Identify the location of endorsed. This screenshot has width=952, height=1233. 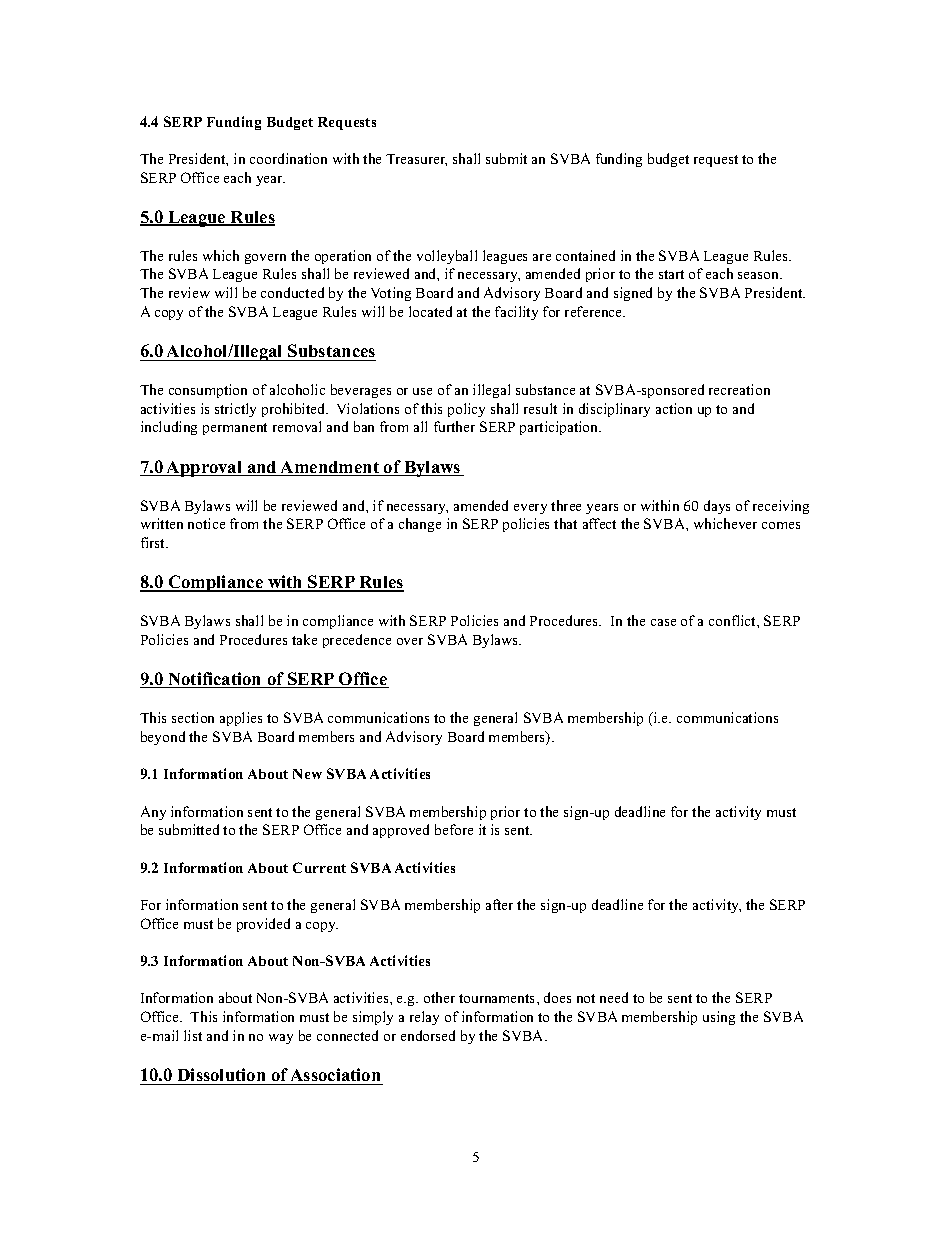
(428, 1035).
